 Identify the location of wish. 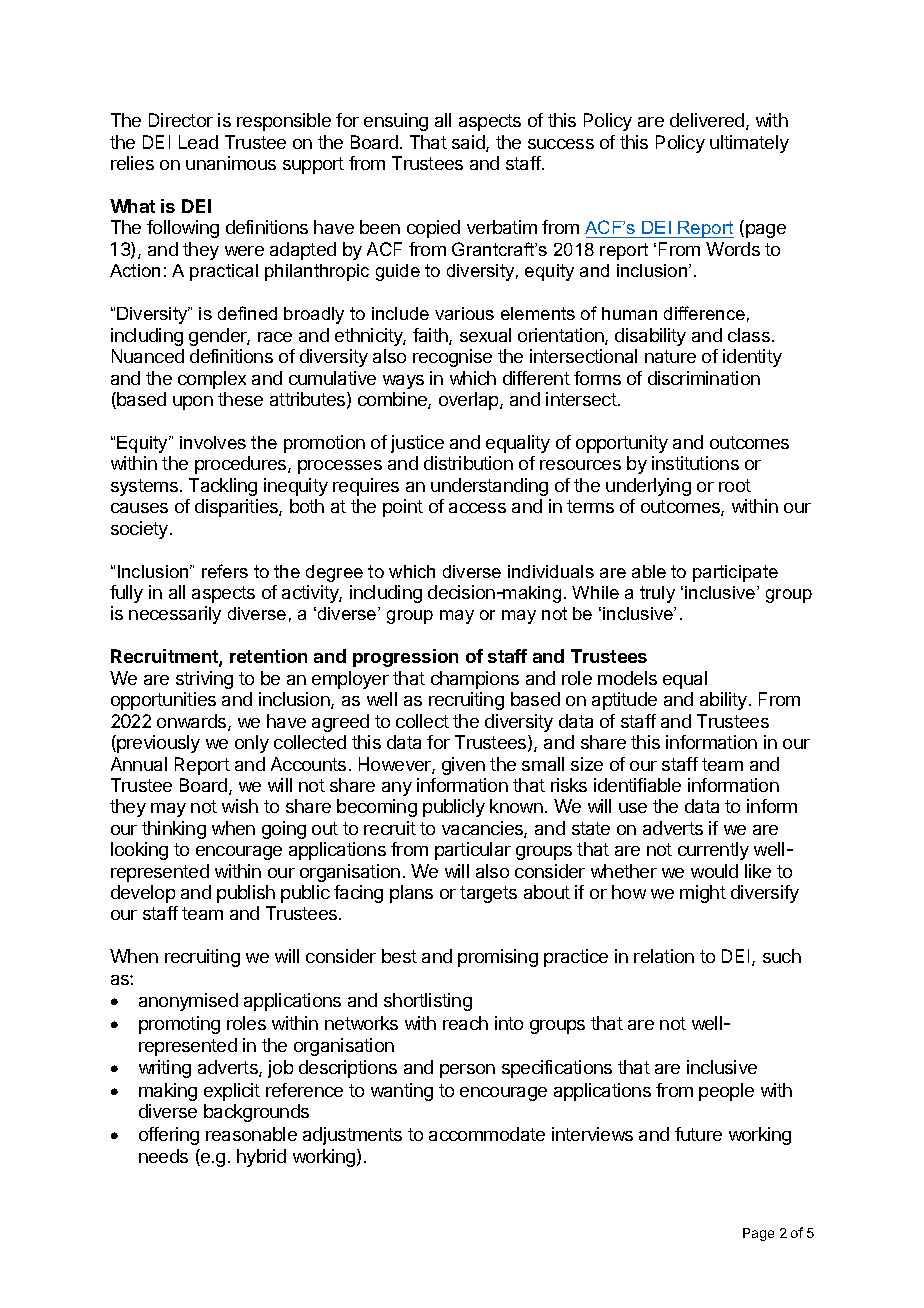
(240, 806).
